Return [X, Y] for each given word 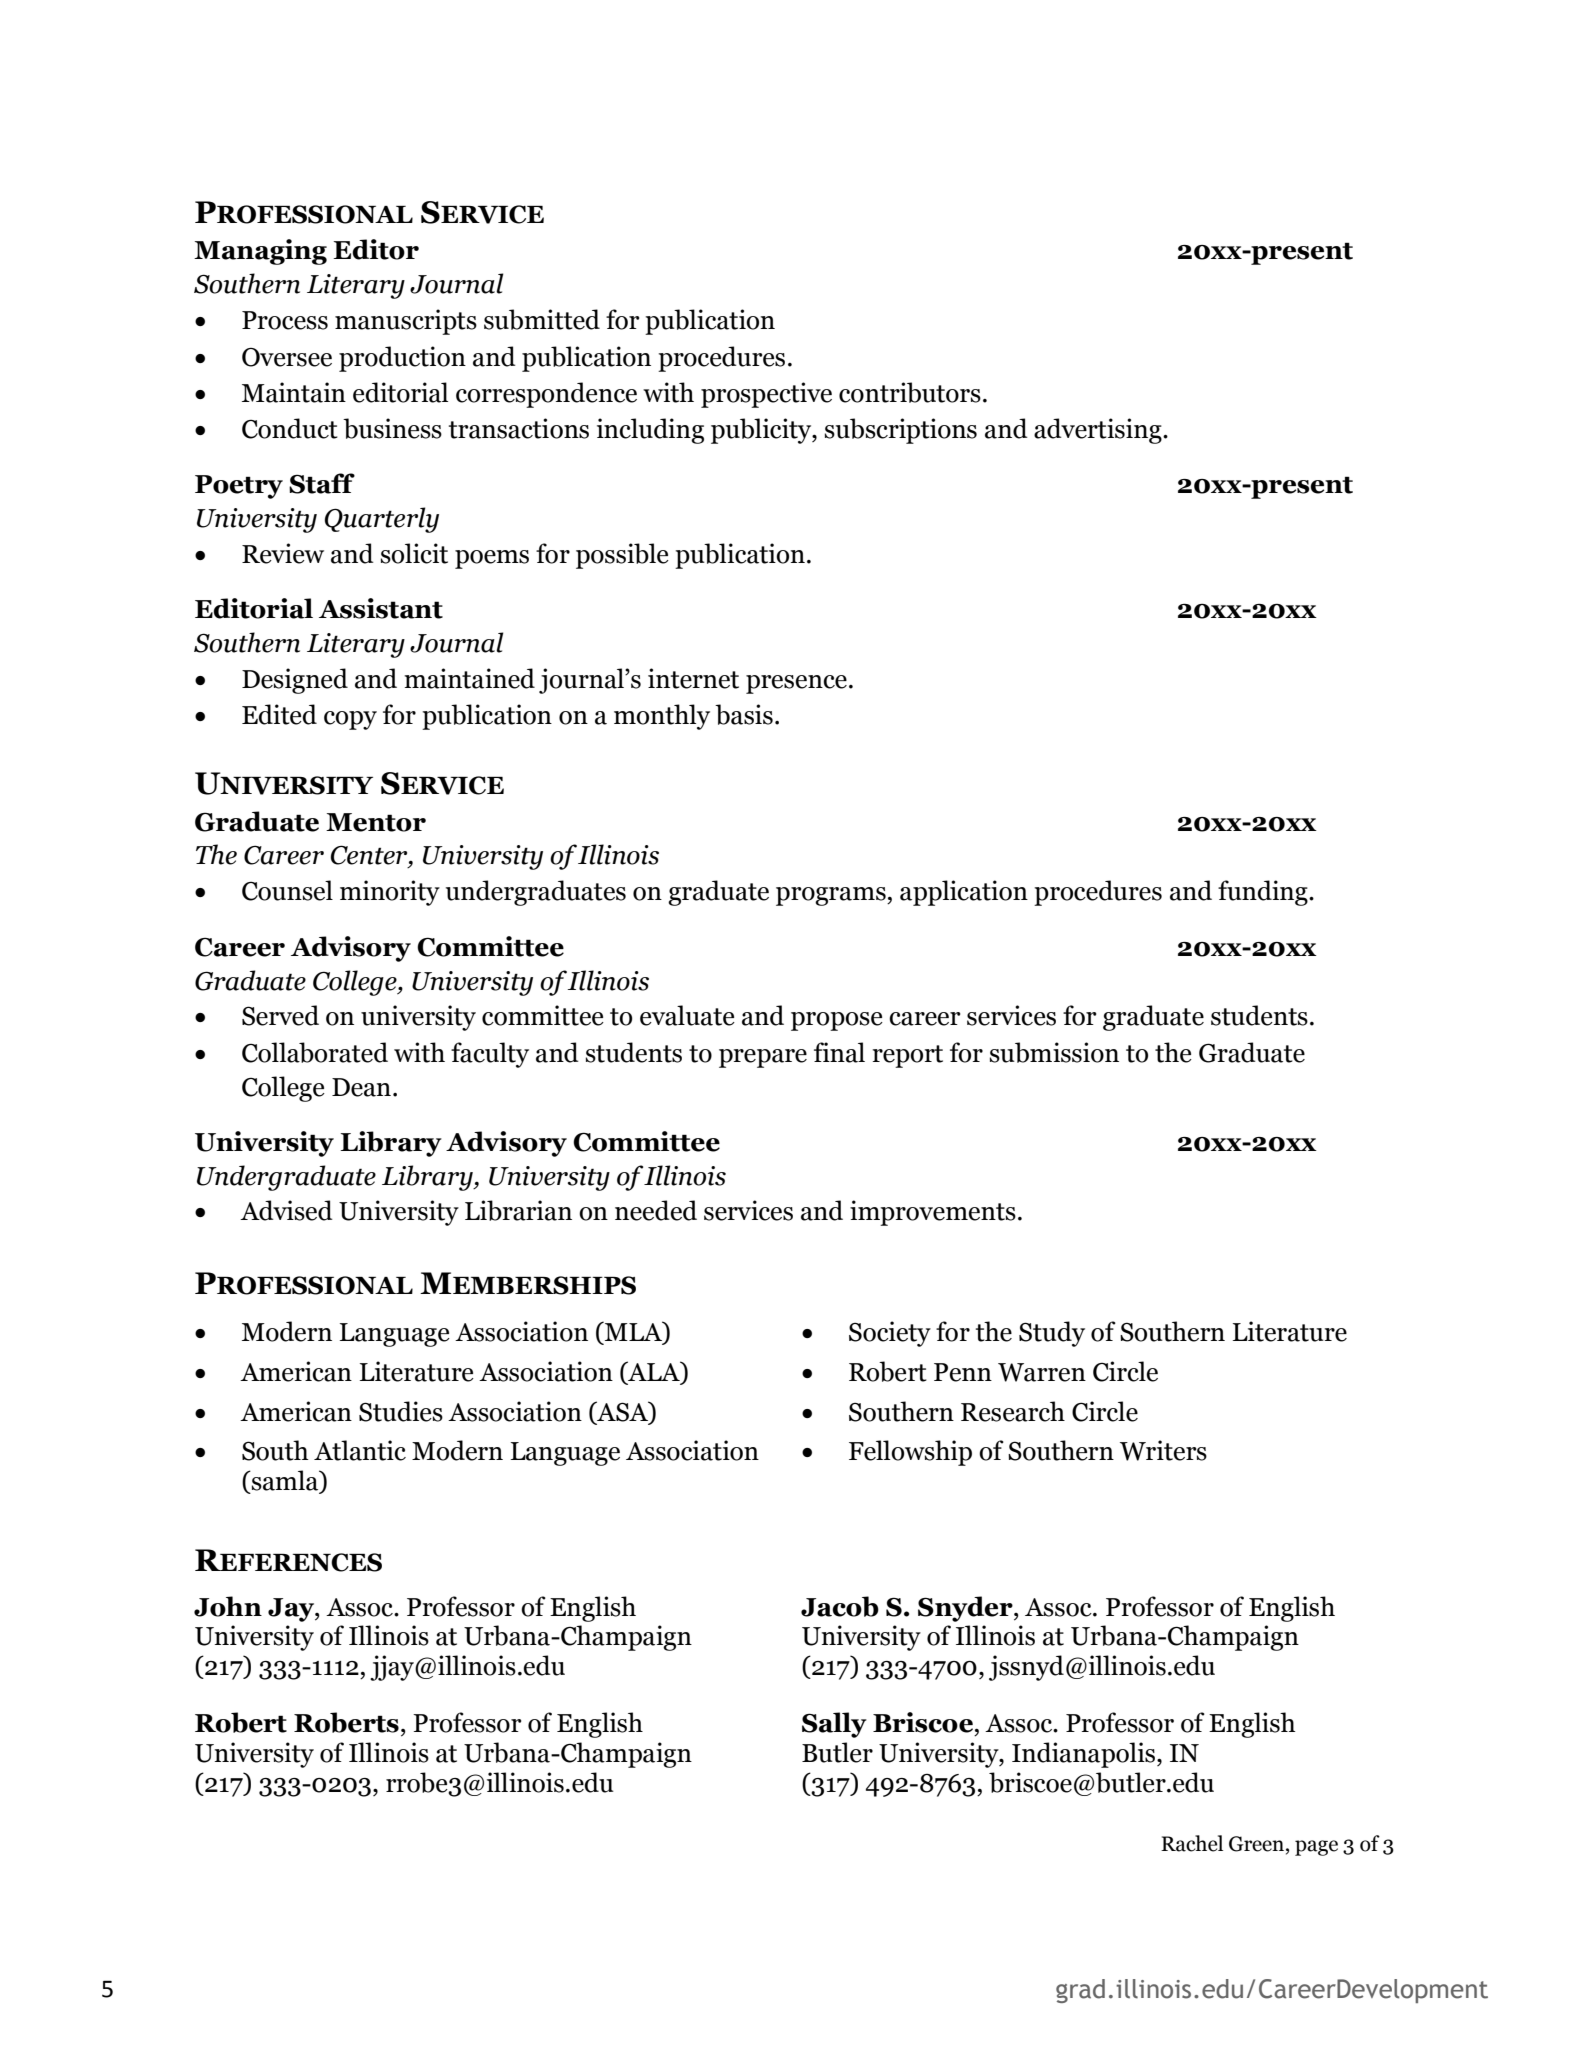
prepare [763, 1058]
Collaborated [315, 1052]
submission [1054, 1052]
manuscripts [406, 322]
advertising [1099, 431]
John [228, 1606]
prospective [766, 395]
